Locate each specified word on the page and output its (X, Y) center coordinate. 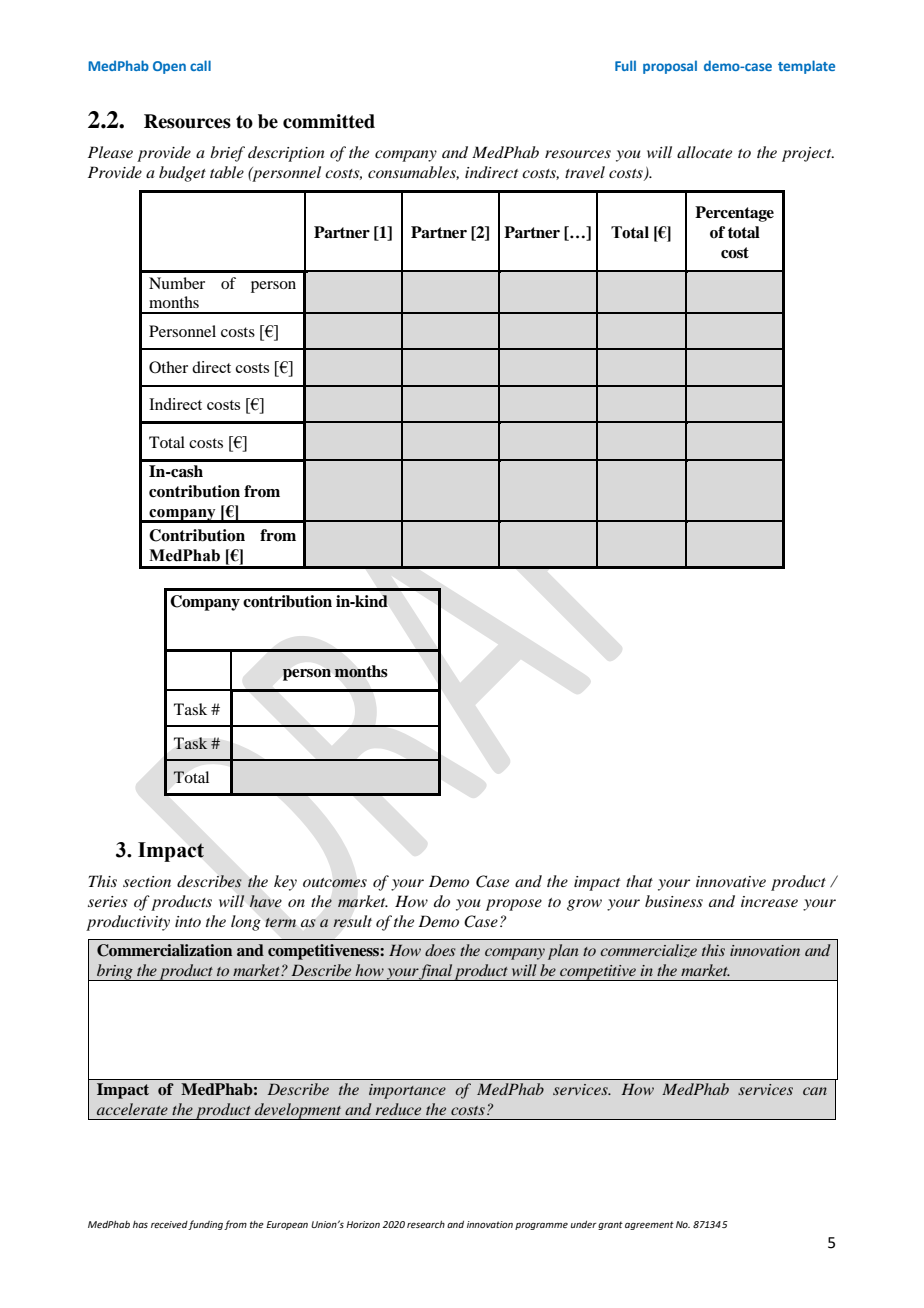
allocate (704, 152)
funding (205, 1225)
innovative (731, 881)
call (200, 65)
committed (329, 121)
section (147, 881)
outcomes (335, 883)
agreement (649, 1225)
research (426, 1224)
